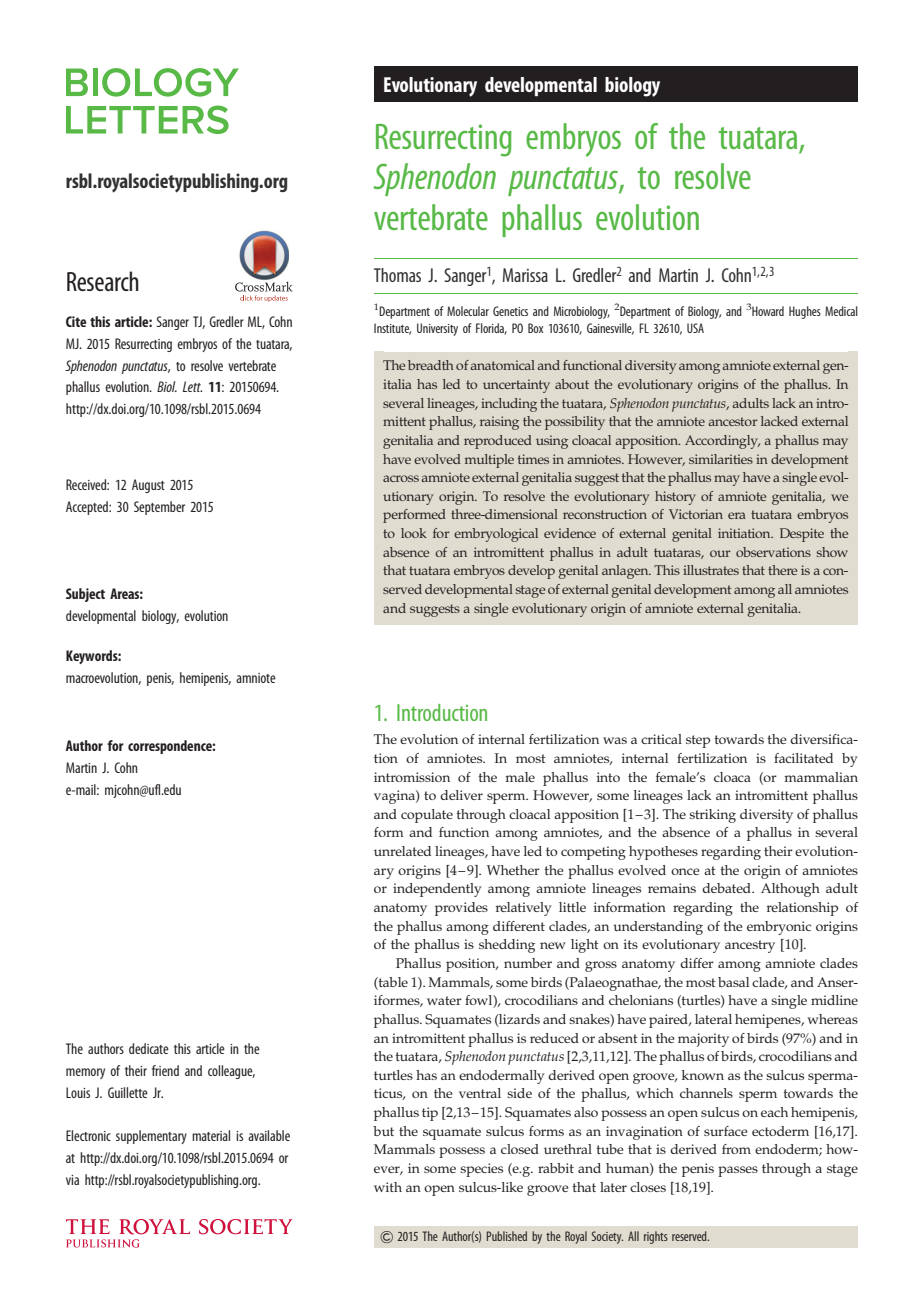 This screenshot has width=924, height=1308. Describe the element at coordinates (72, 1180) in the screenshot. I see `via` at that location.
